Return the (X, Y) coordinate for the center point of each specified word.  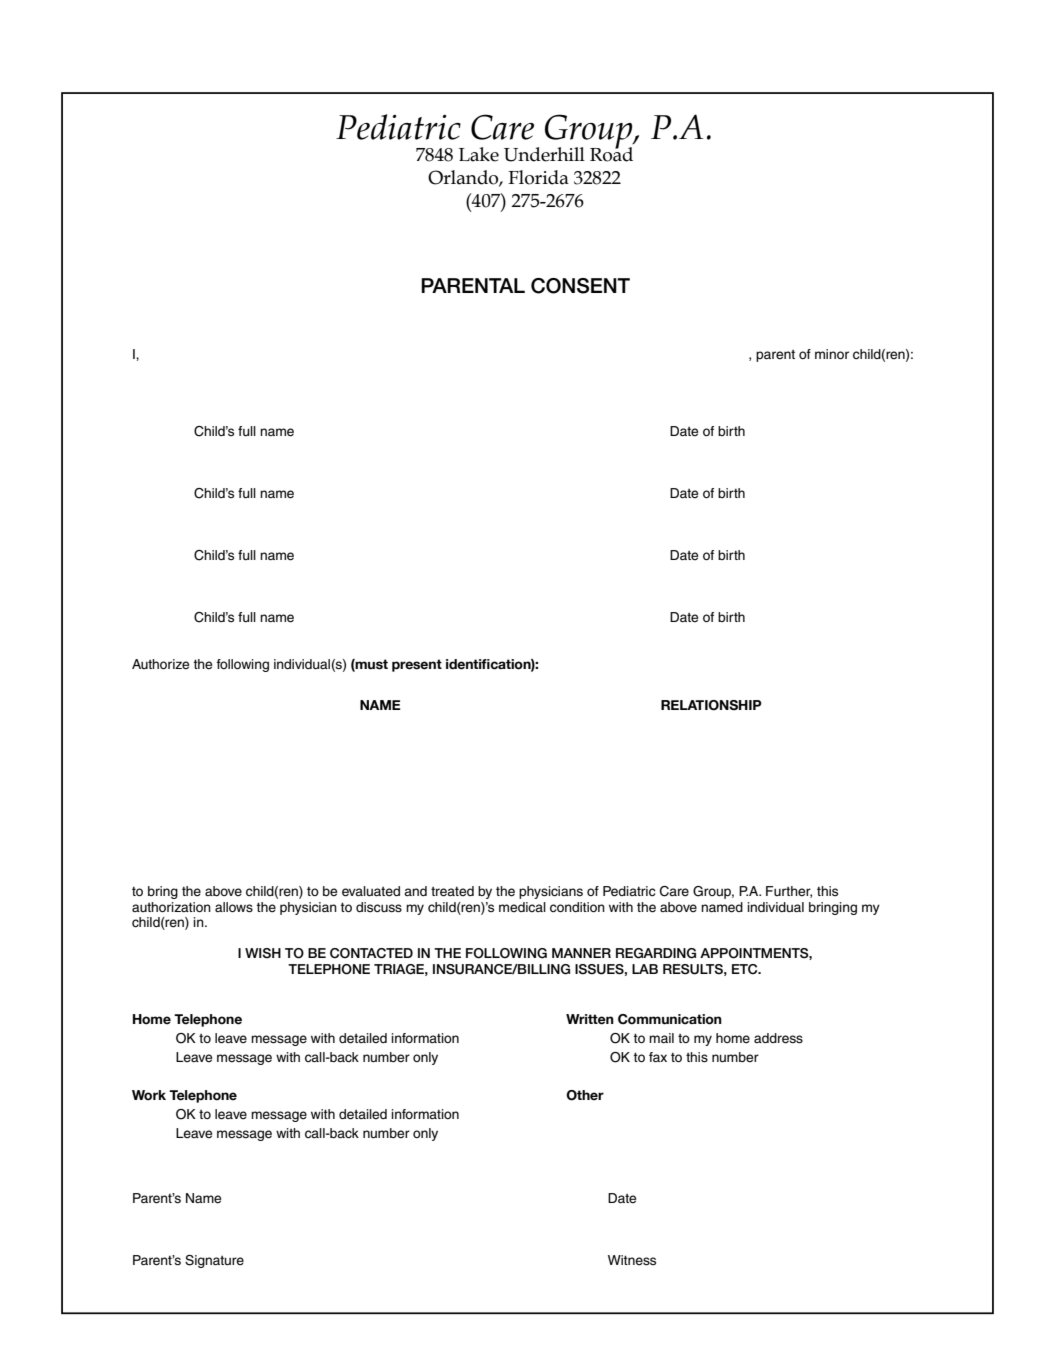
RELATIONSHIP (711, 705)
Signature (214, 1261)
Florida (538, 177)
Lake (479, 154)
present (417, 665)
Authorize (160, 664)
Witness (632, 1260)
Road (611, 153)
